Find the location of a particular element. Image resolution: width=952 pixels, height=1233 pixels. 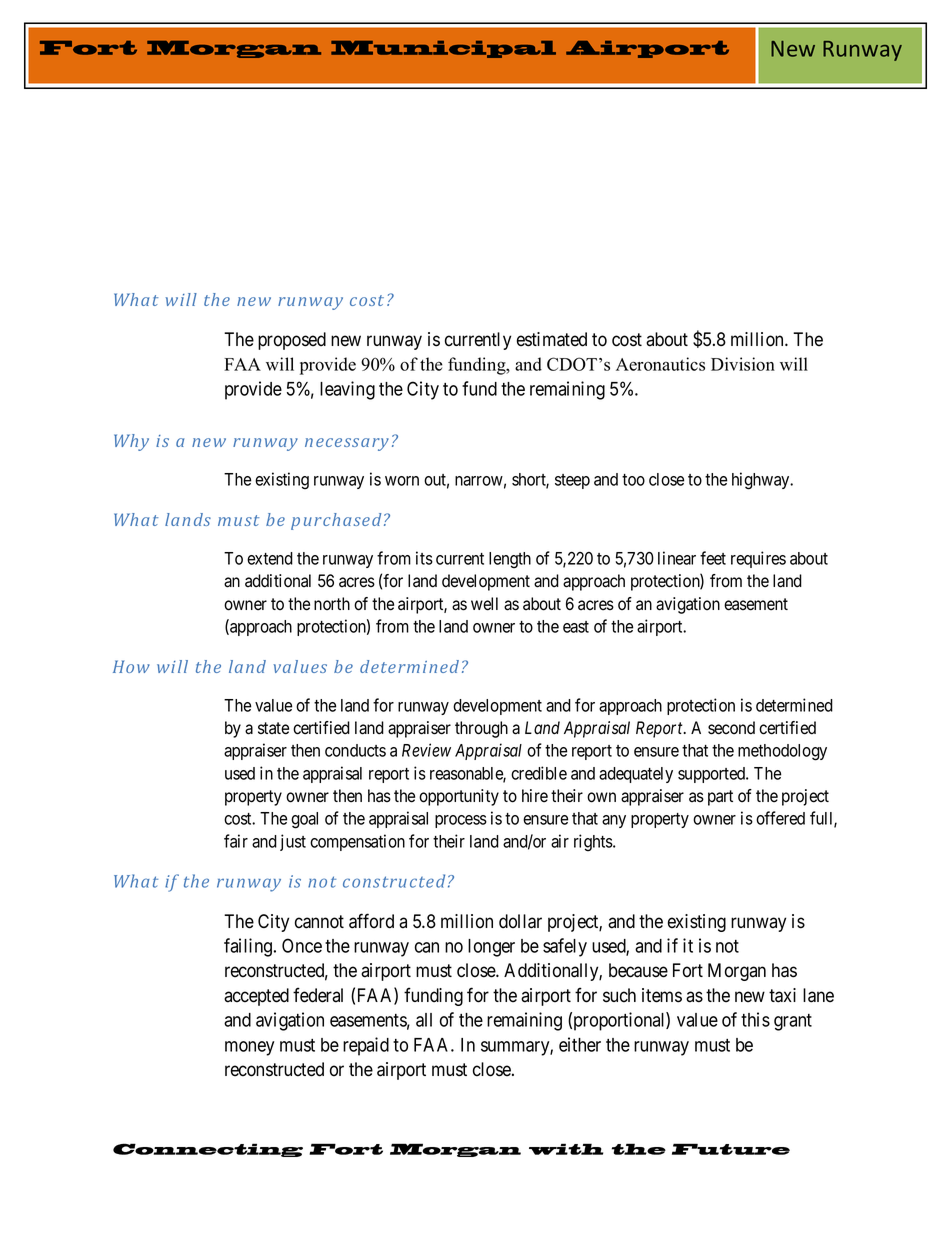

estimated is located at coordinates (552, 339).
